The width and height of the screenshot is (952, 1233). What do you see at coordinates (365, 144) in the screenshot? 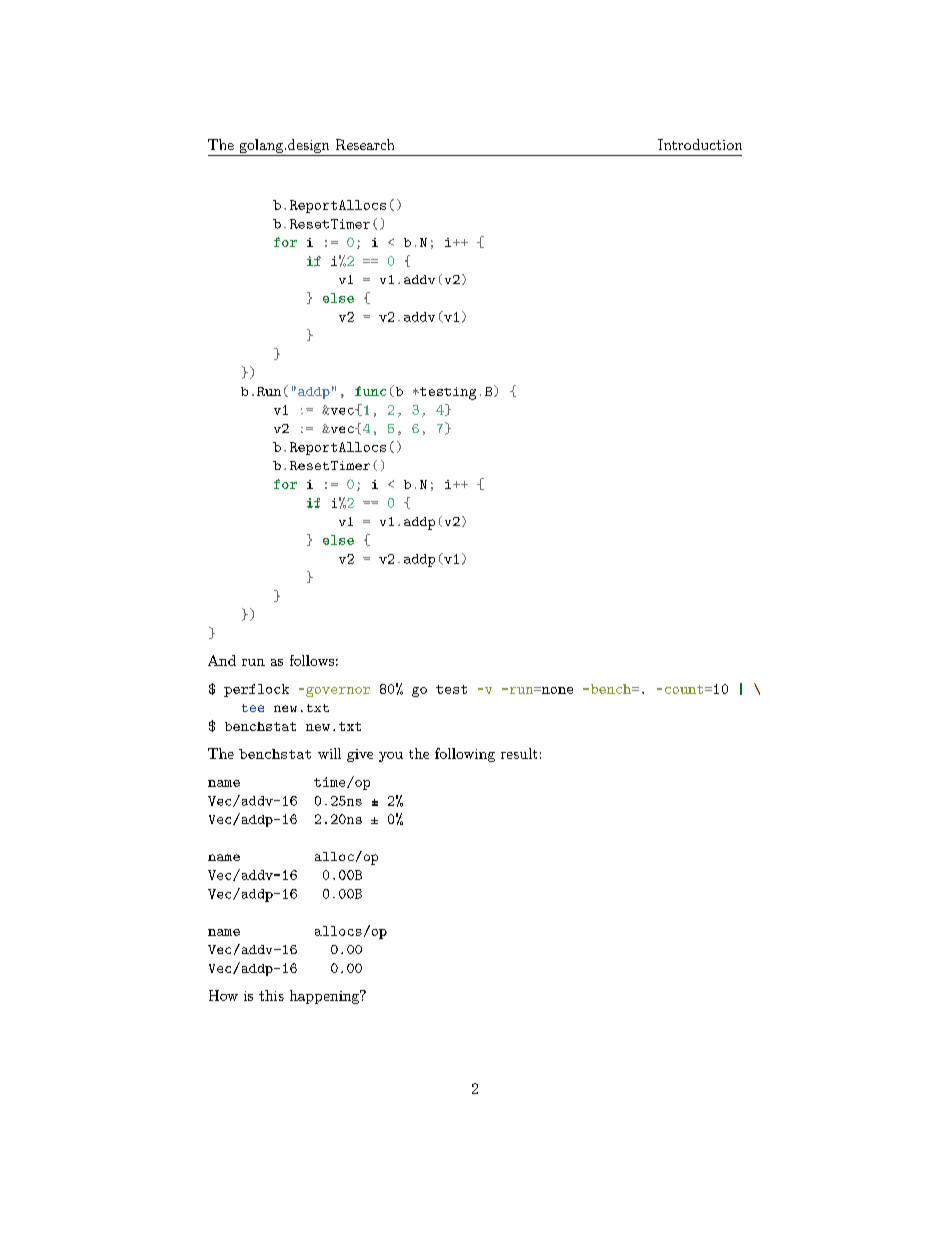
I see `Research` at bounding box center [365, 144].
